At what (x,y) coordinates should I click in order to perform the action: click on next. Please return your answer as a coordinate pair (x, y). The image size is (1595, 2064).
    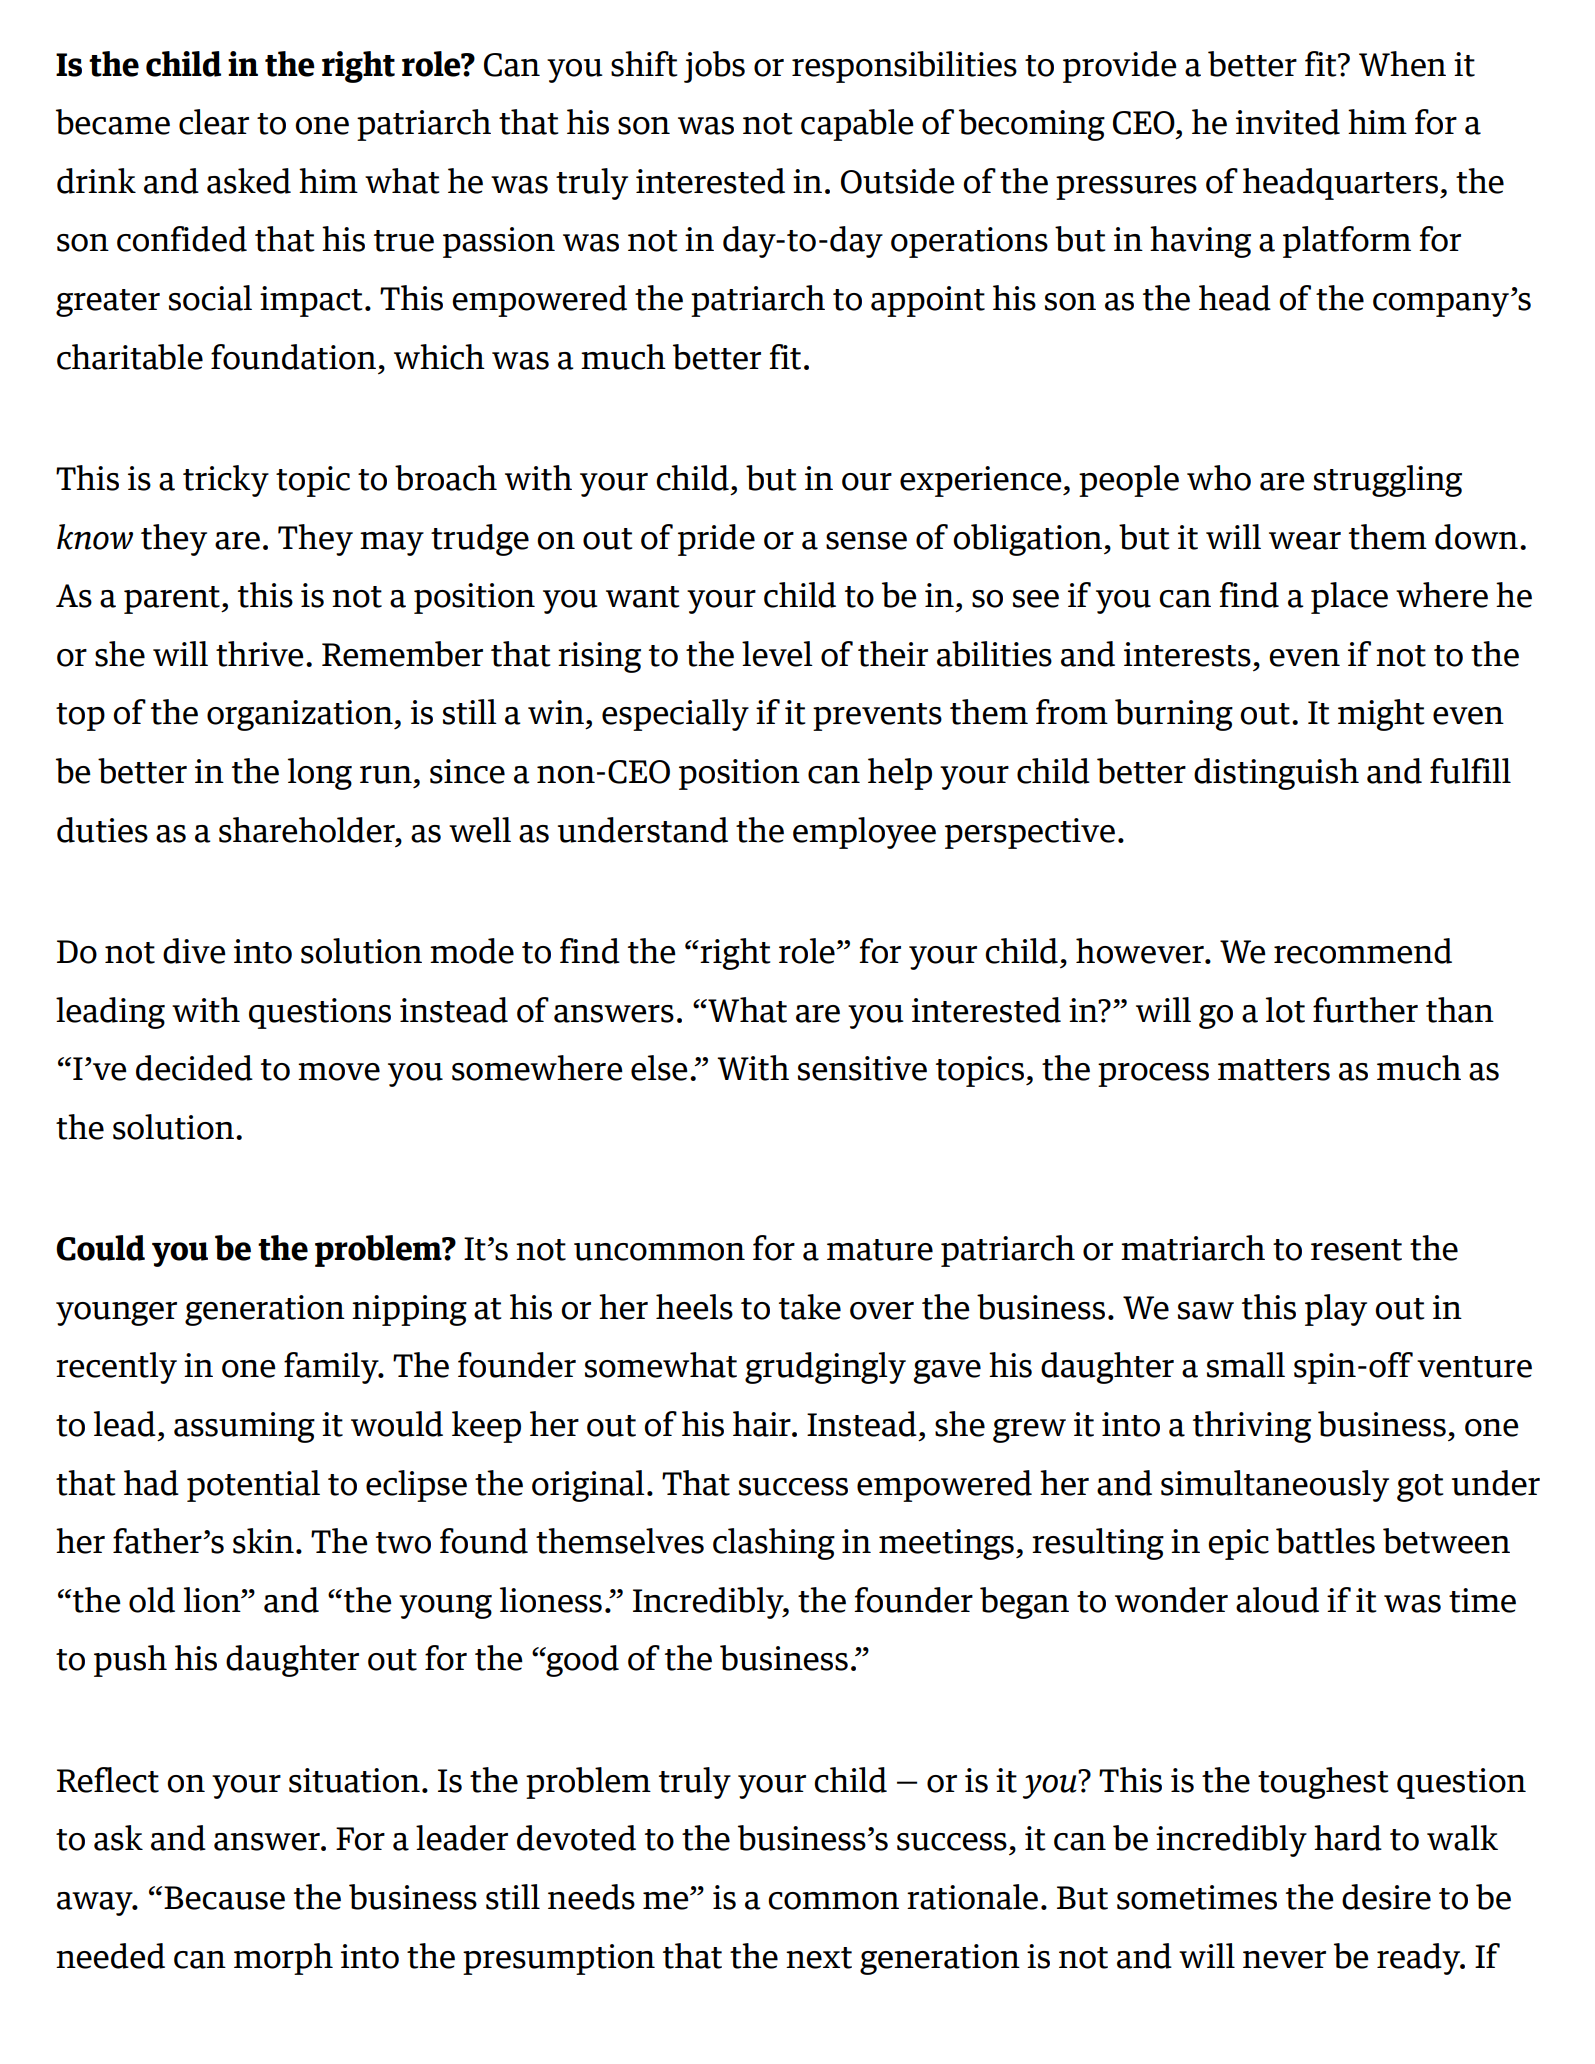
    Looking at the image, I should click on (819, 1958).
